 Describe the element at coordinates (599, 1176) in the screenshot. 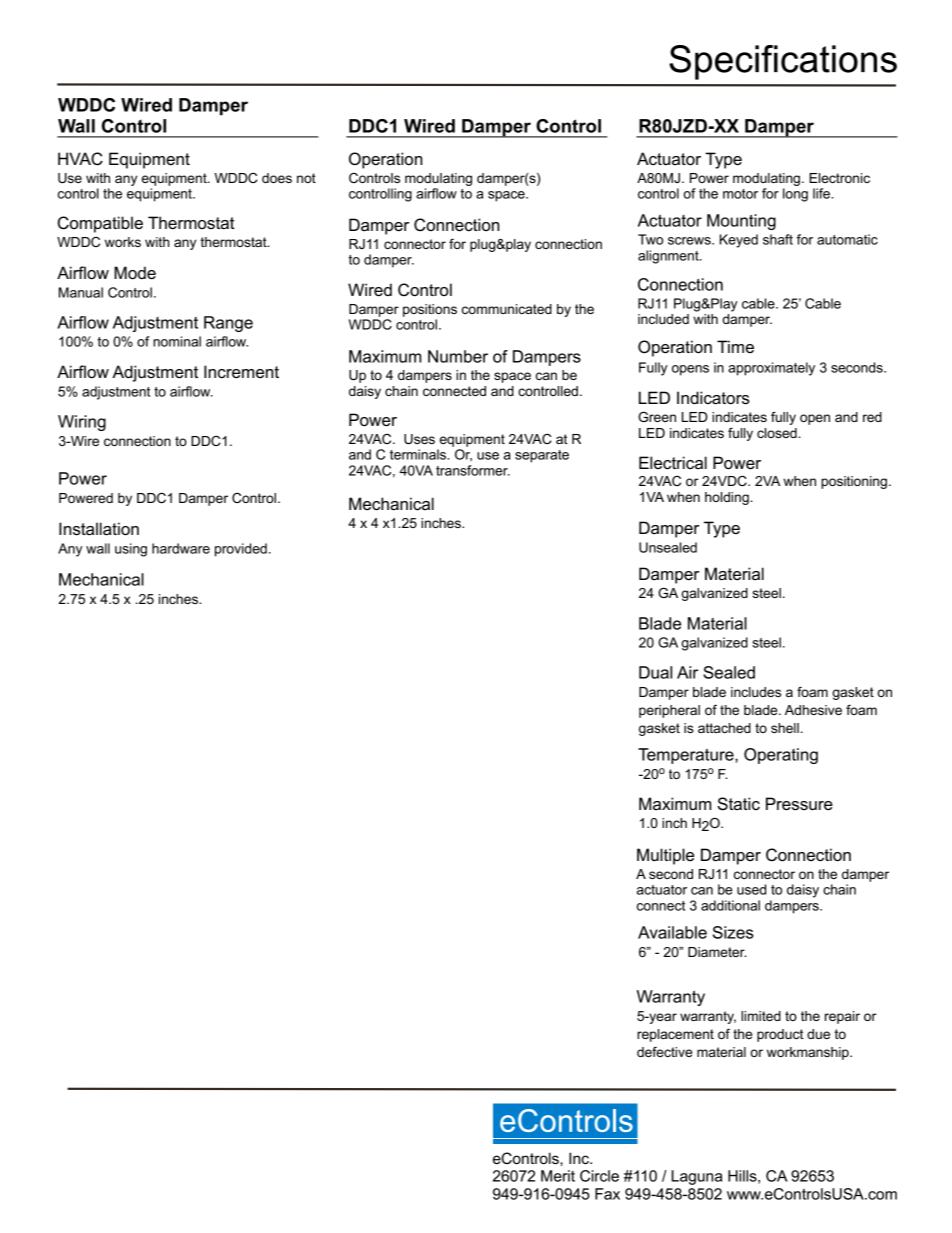

I see `Circle` at that location.
